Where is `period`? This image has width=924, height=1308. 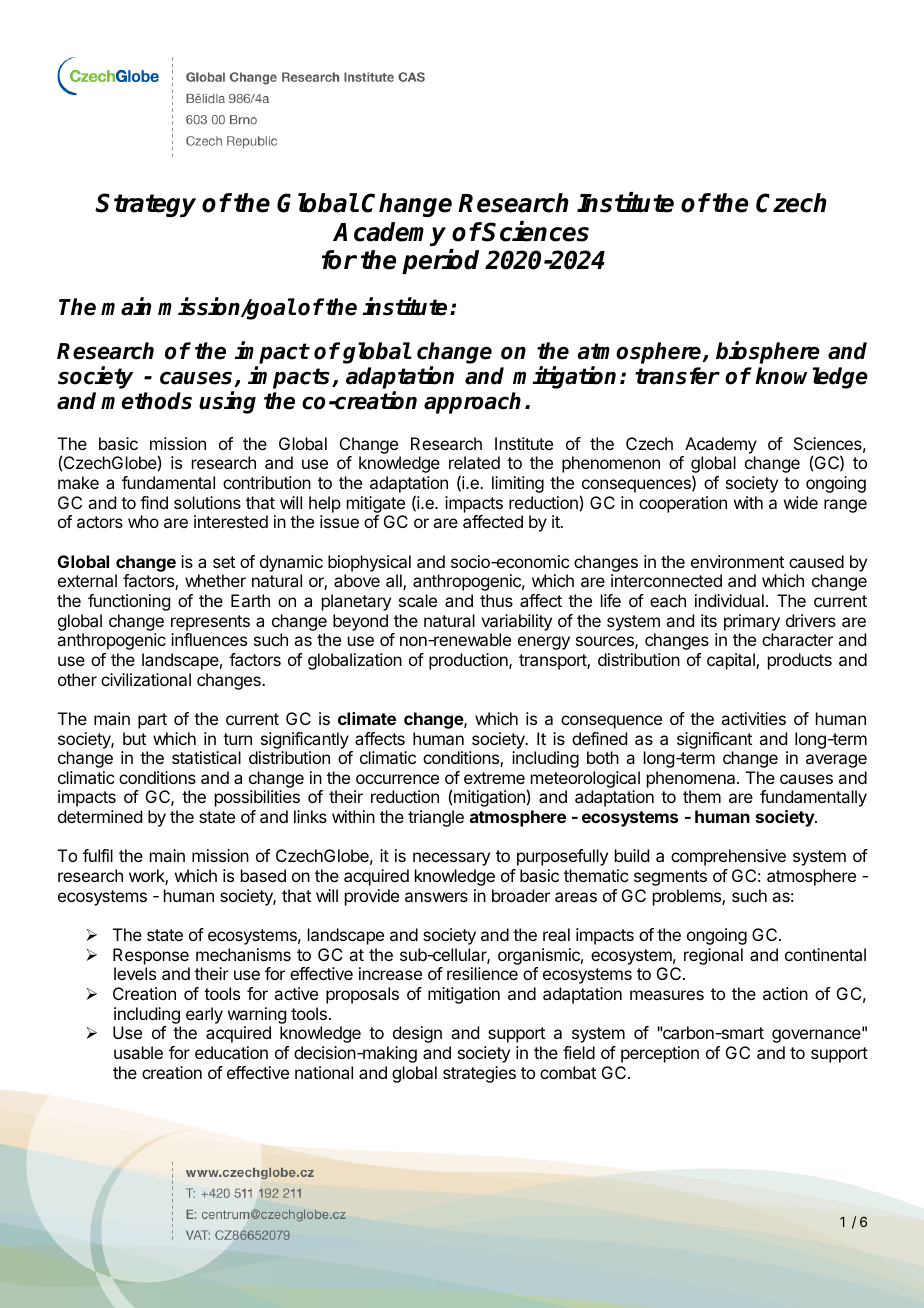
period is located at coordinates (440, 261).
